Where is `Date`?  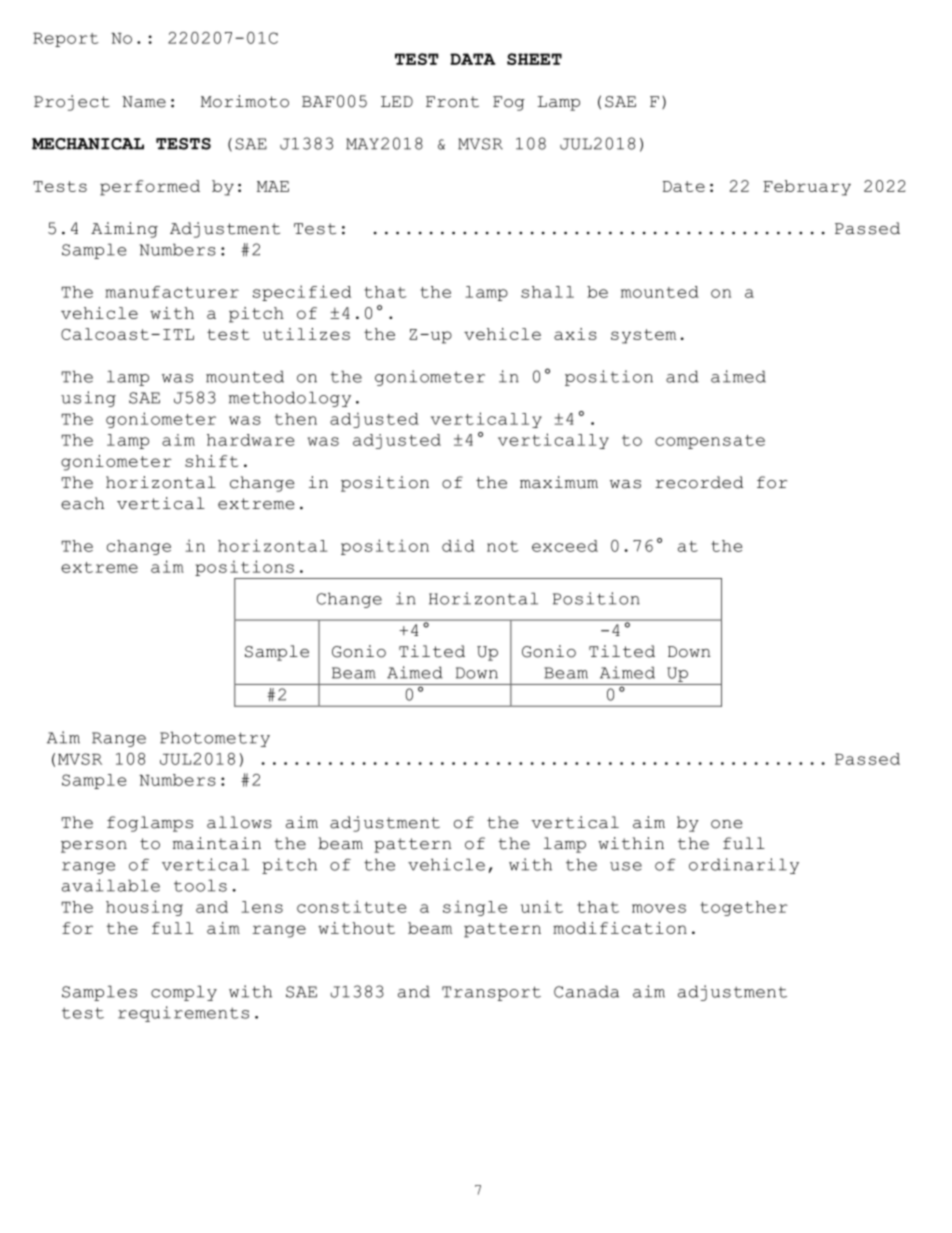 Date is located at coordinates (684, 186).
